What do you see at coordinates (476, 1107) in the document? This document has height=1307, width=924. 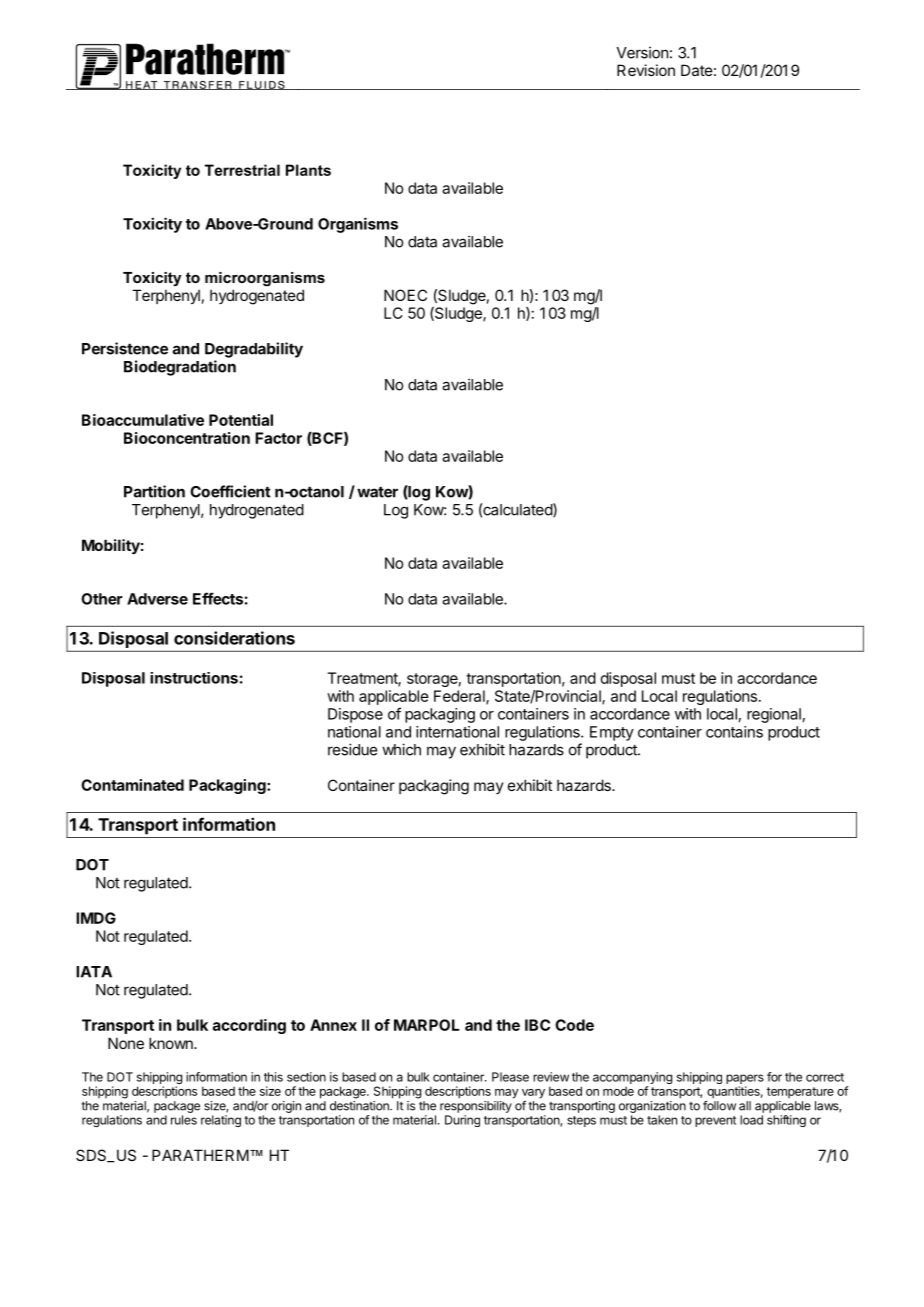 I see `responsibility` at bounding box center [476, 1107].
